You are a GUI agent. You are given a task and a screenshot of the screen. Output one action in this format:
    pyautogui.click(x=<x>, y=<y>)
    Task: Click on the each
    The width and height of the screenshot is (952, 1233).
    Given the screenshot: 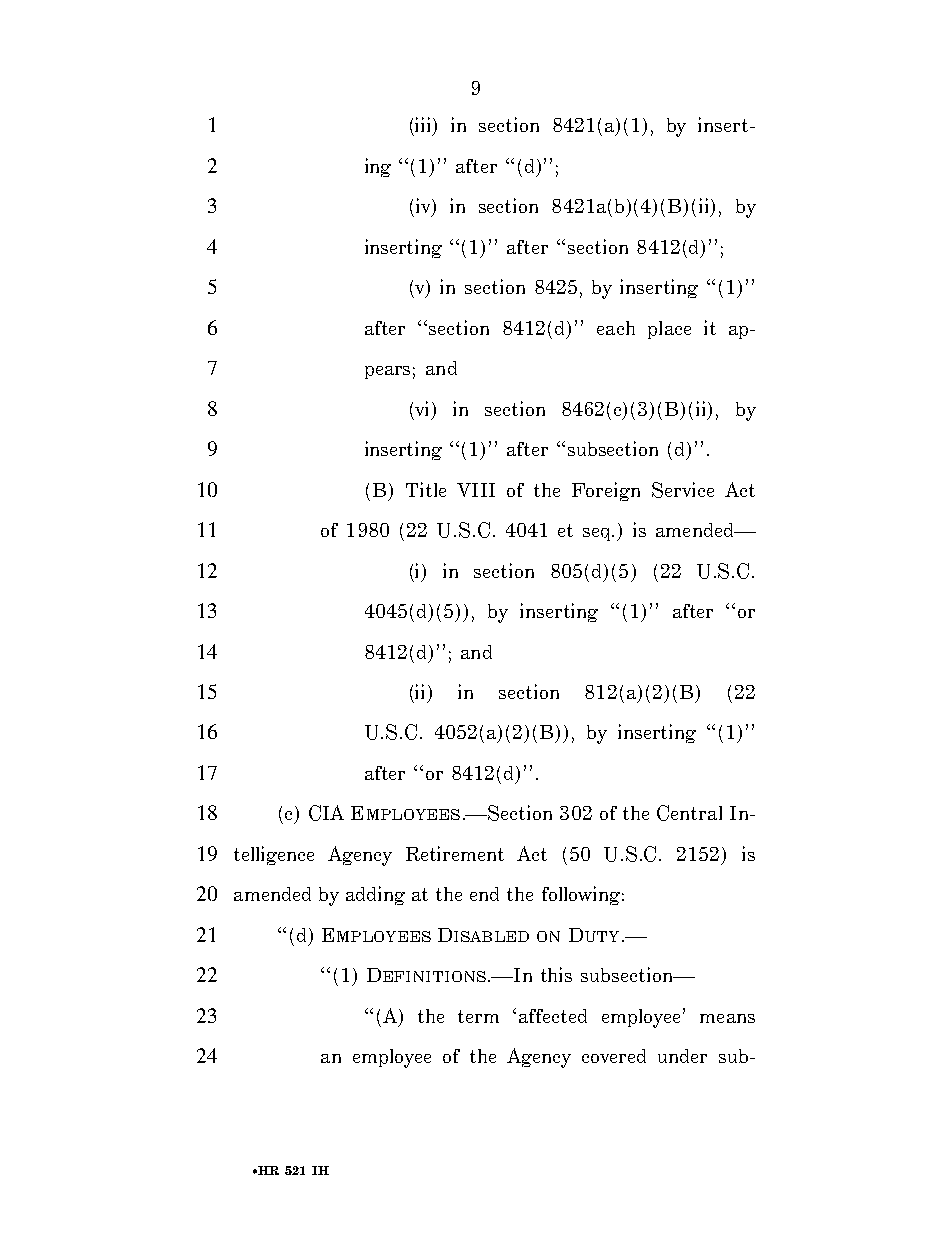 What is the action you would take?
    pyautogui.click(x=616, y=328)
